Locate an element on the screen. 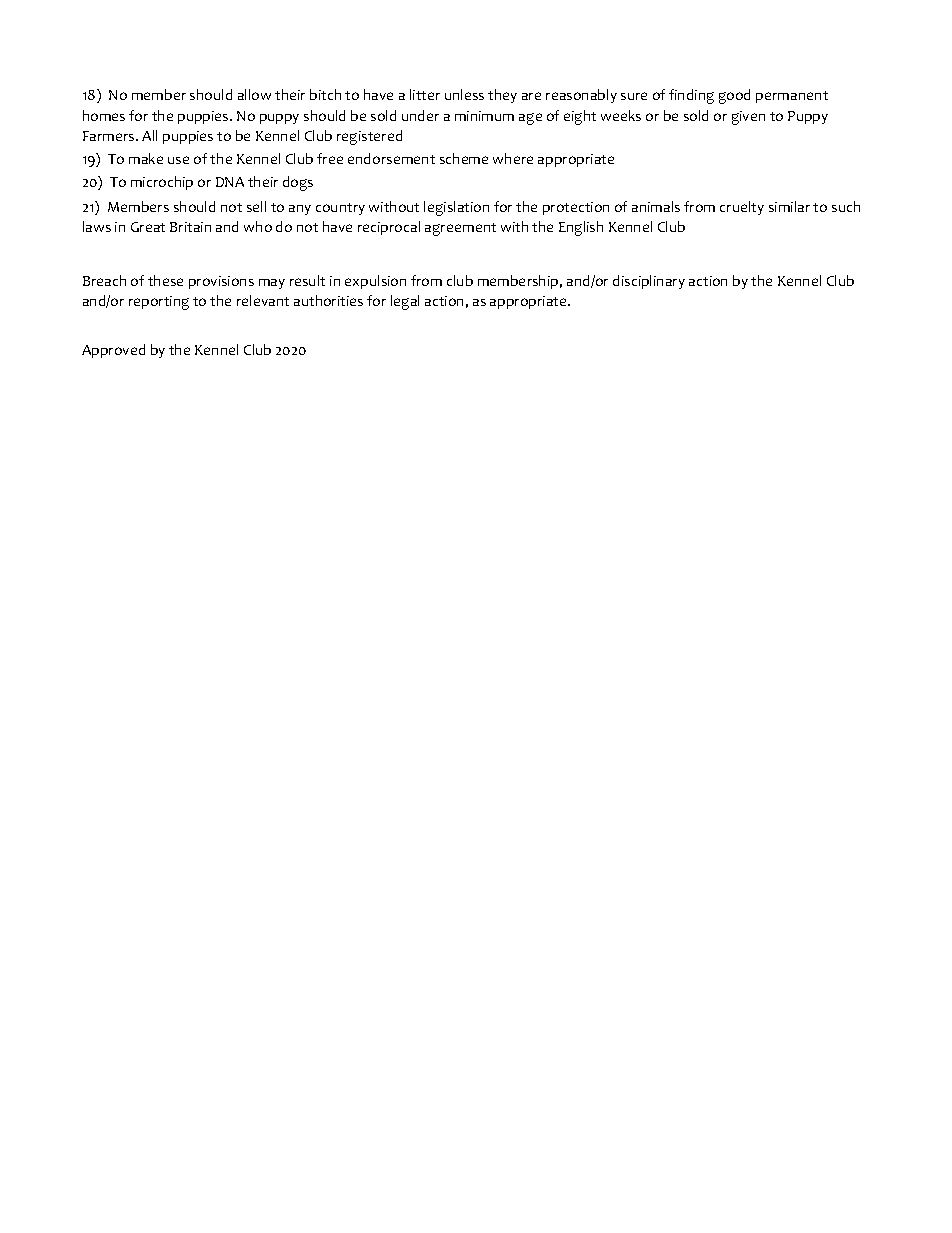 The image size is (952, 1233). disciplinary is located at coordinates (649, 282).
